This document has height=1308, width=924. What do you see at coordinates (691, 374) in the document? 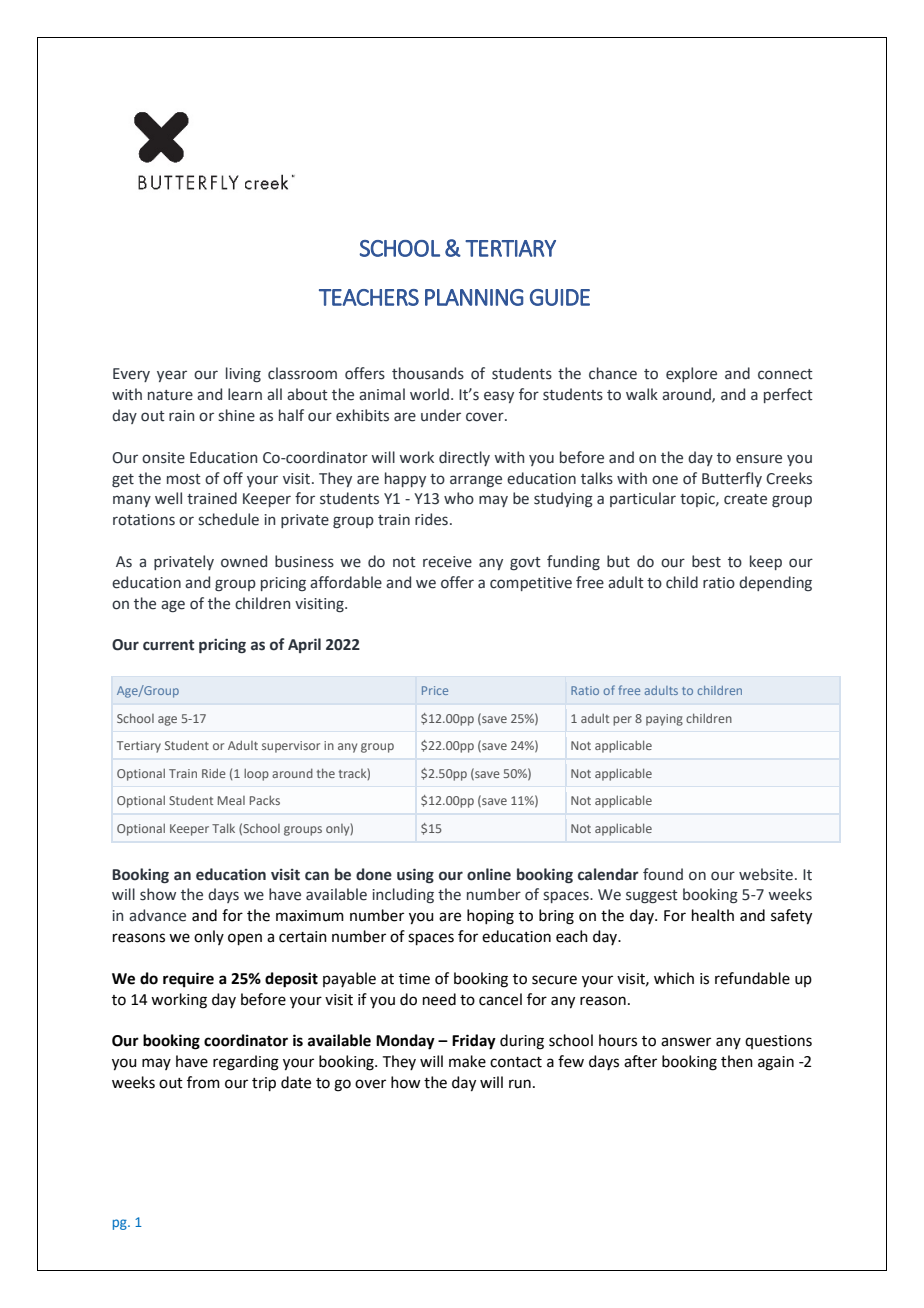
I see `explore` at bounding box center [691, 374].
